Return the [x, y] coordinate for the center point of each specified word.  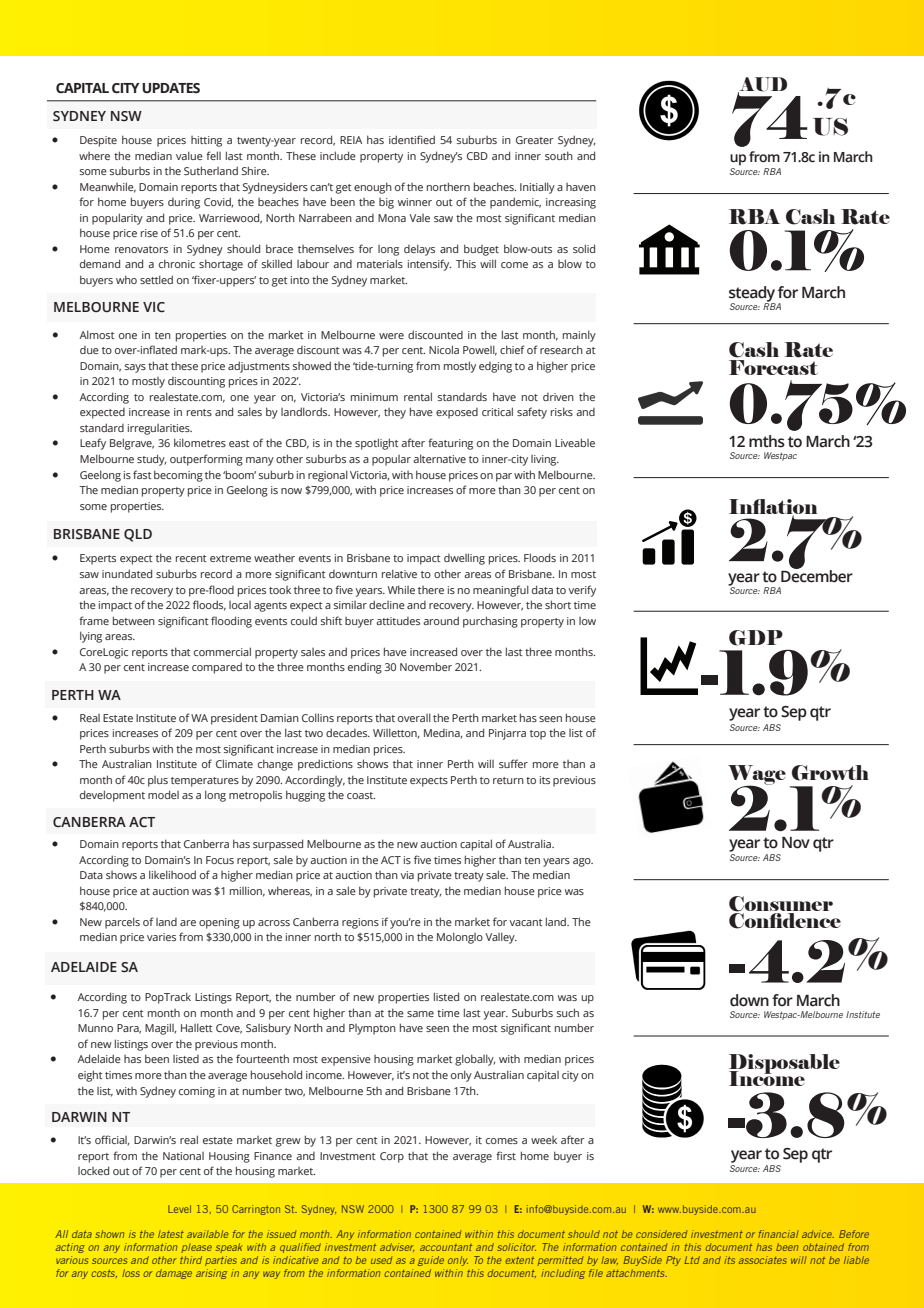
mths [767, 441]
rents [199, 412]
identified [412, 139]
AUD [762, 85]
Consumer [781, 905]
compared [217, 668]
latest [171, 1234]
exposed [457, 413]
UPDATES [171, 88]
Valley [501, 938]
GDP [756, 638]
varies [161, 937]
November [426, 666]
